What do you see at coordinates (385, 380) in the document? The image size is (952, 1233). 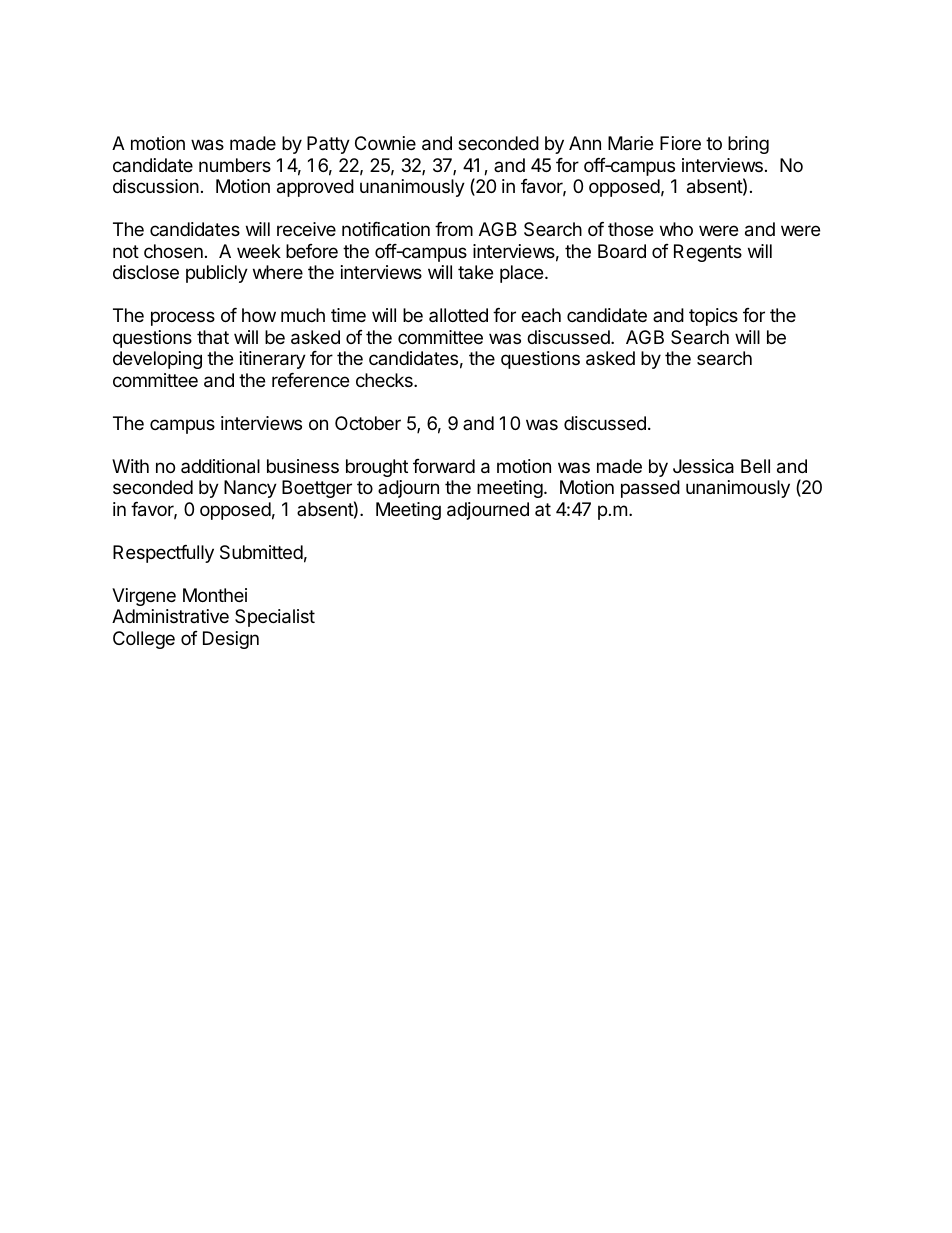 I see `checks` at bounding box center [385, 380].
